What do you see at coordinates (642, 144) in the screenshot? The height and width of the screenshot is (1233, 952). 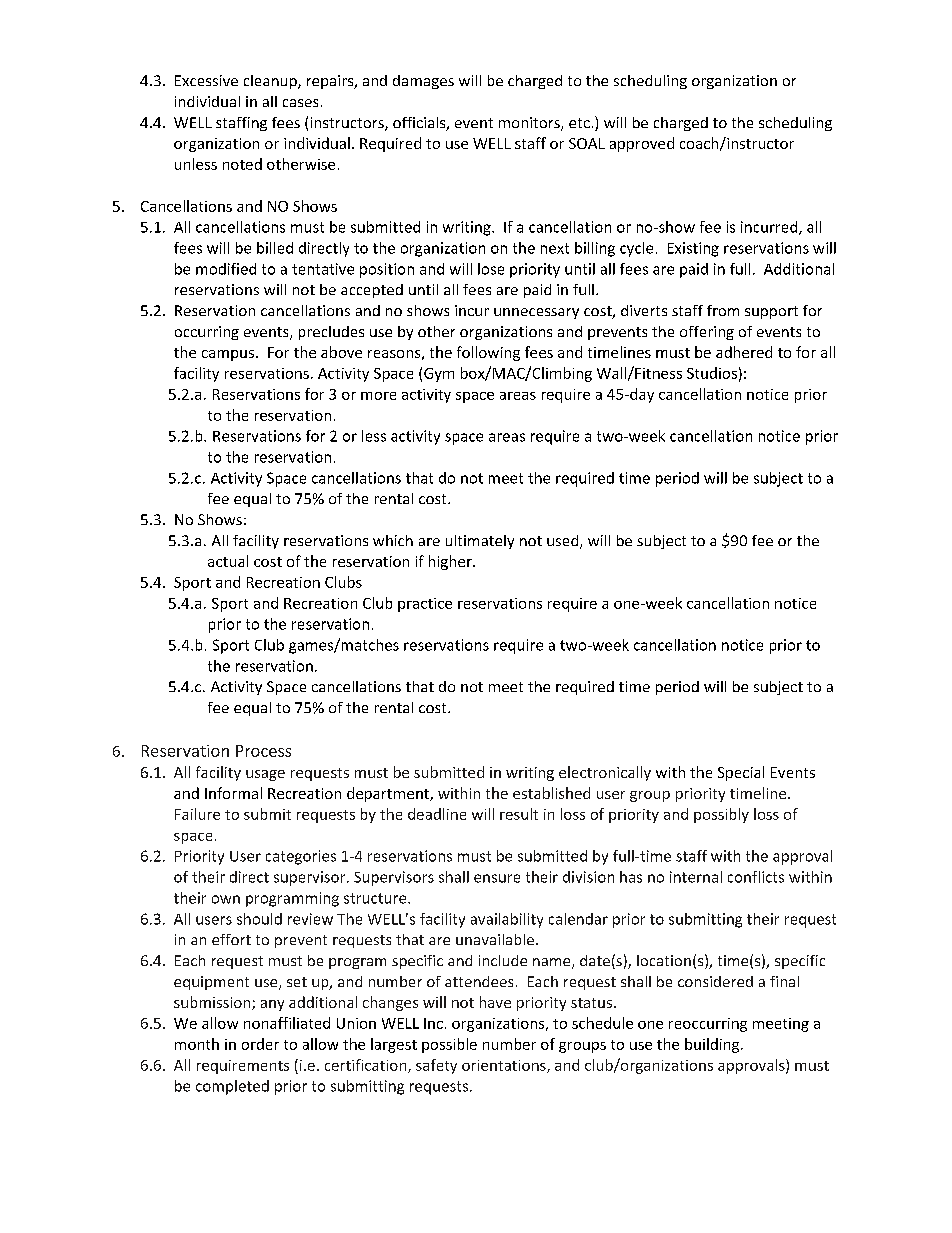 I see `approved` at bounding box center [642, 144].
